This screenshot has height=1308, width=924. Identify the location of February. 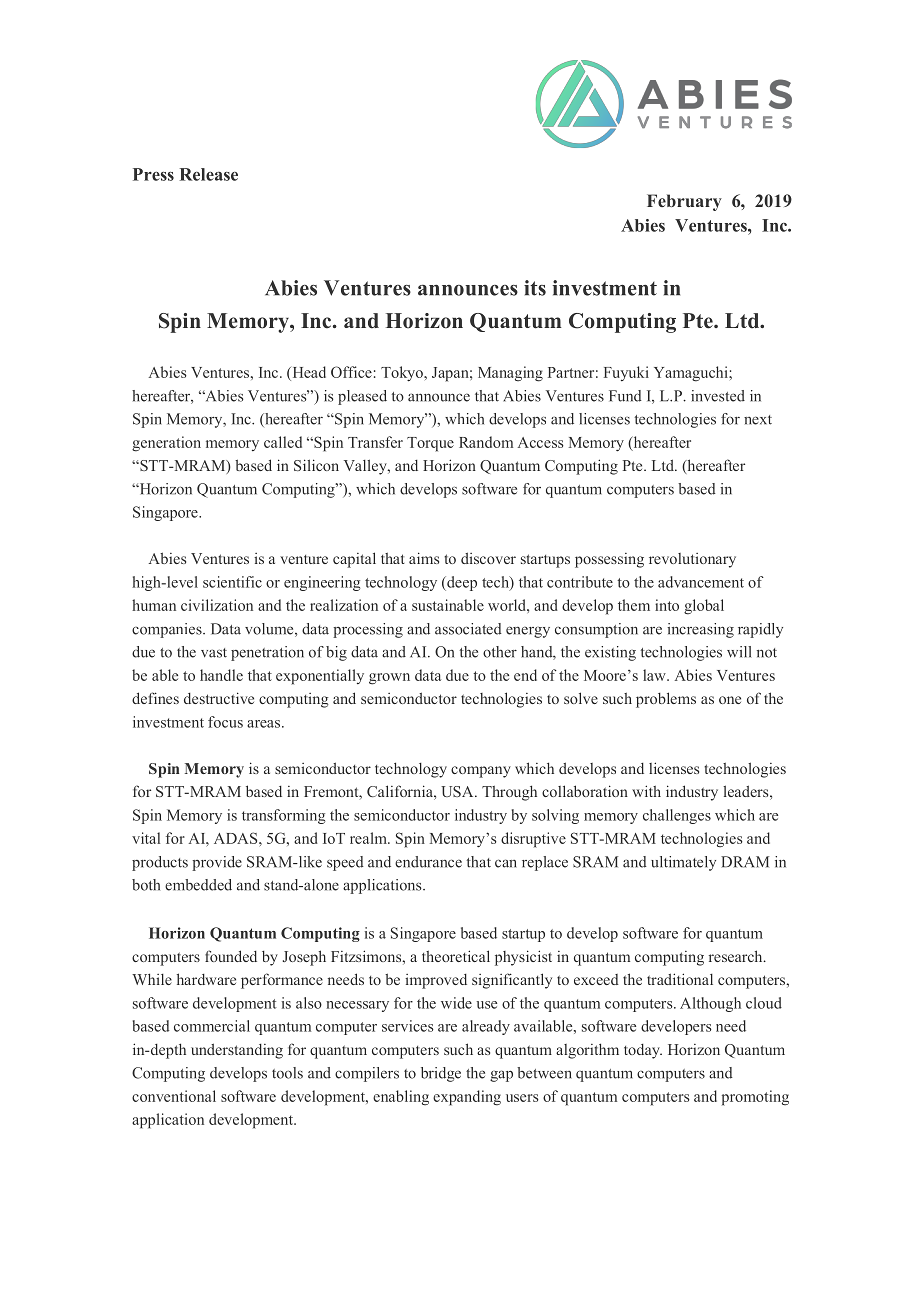
(684, 202).
